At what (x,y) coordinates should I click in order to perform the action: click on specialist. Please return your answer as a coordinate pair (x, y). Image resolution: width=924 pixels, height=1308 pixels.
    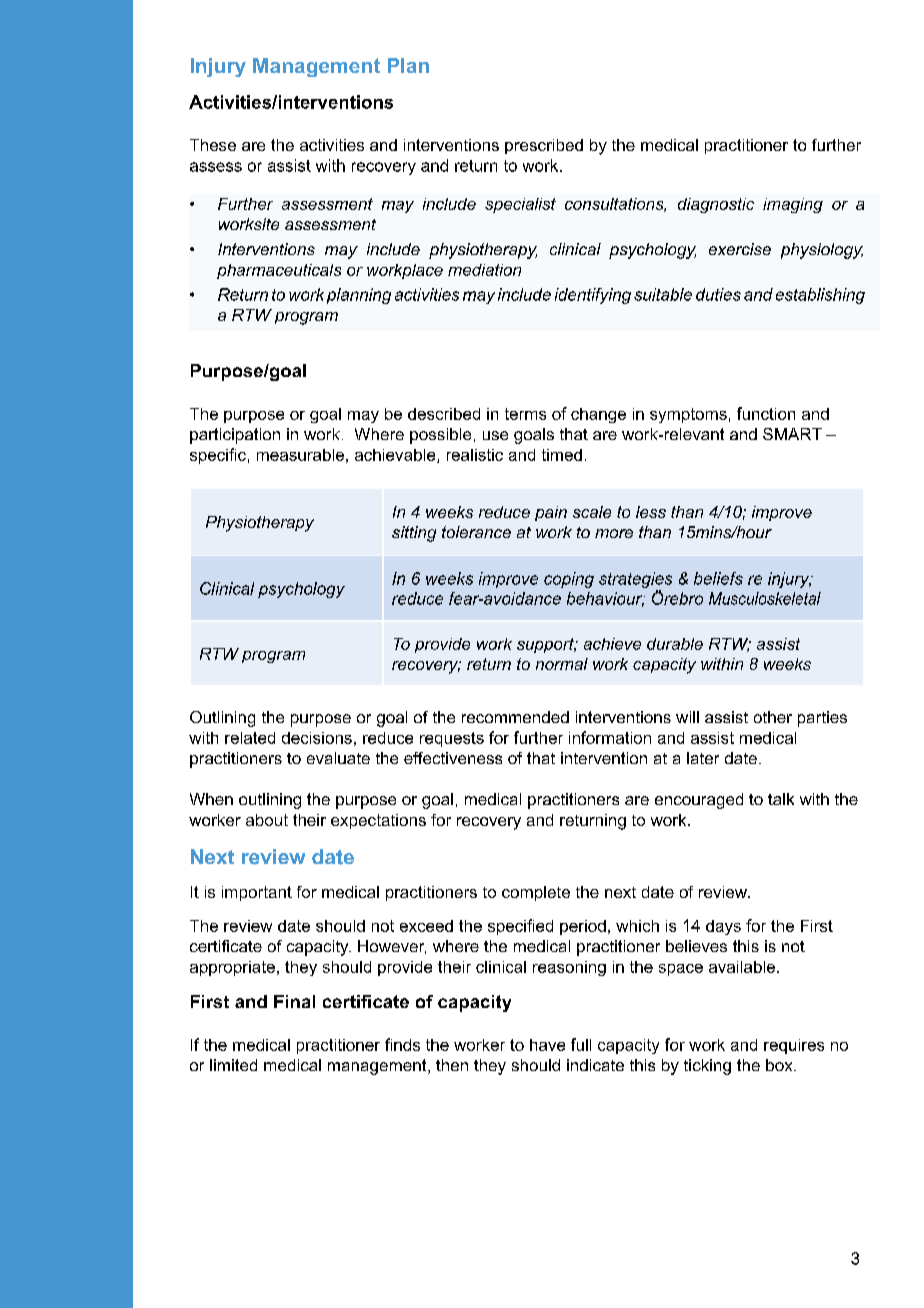
    Looking at the image, I should click on (520, 205).
